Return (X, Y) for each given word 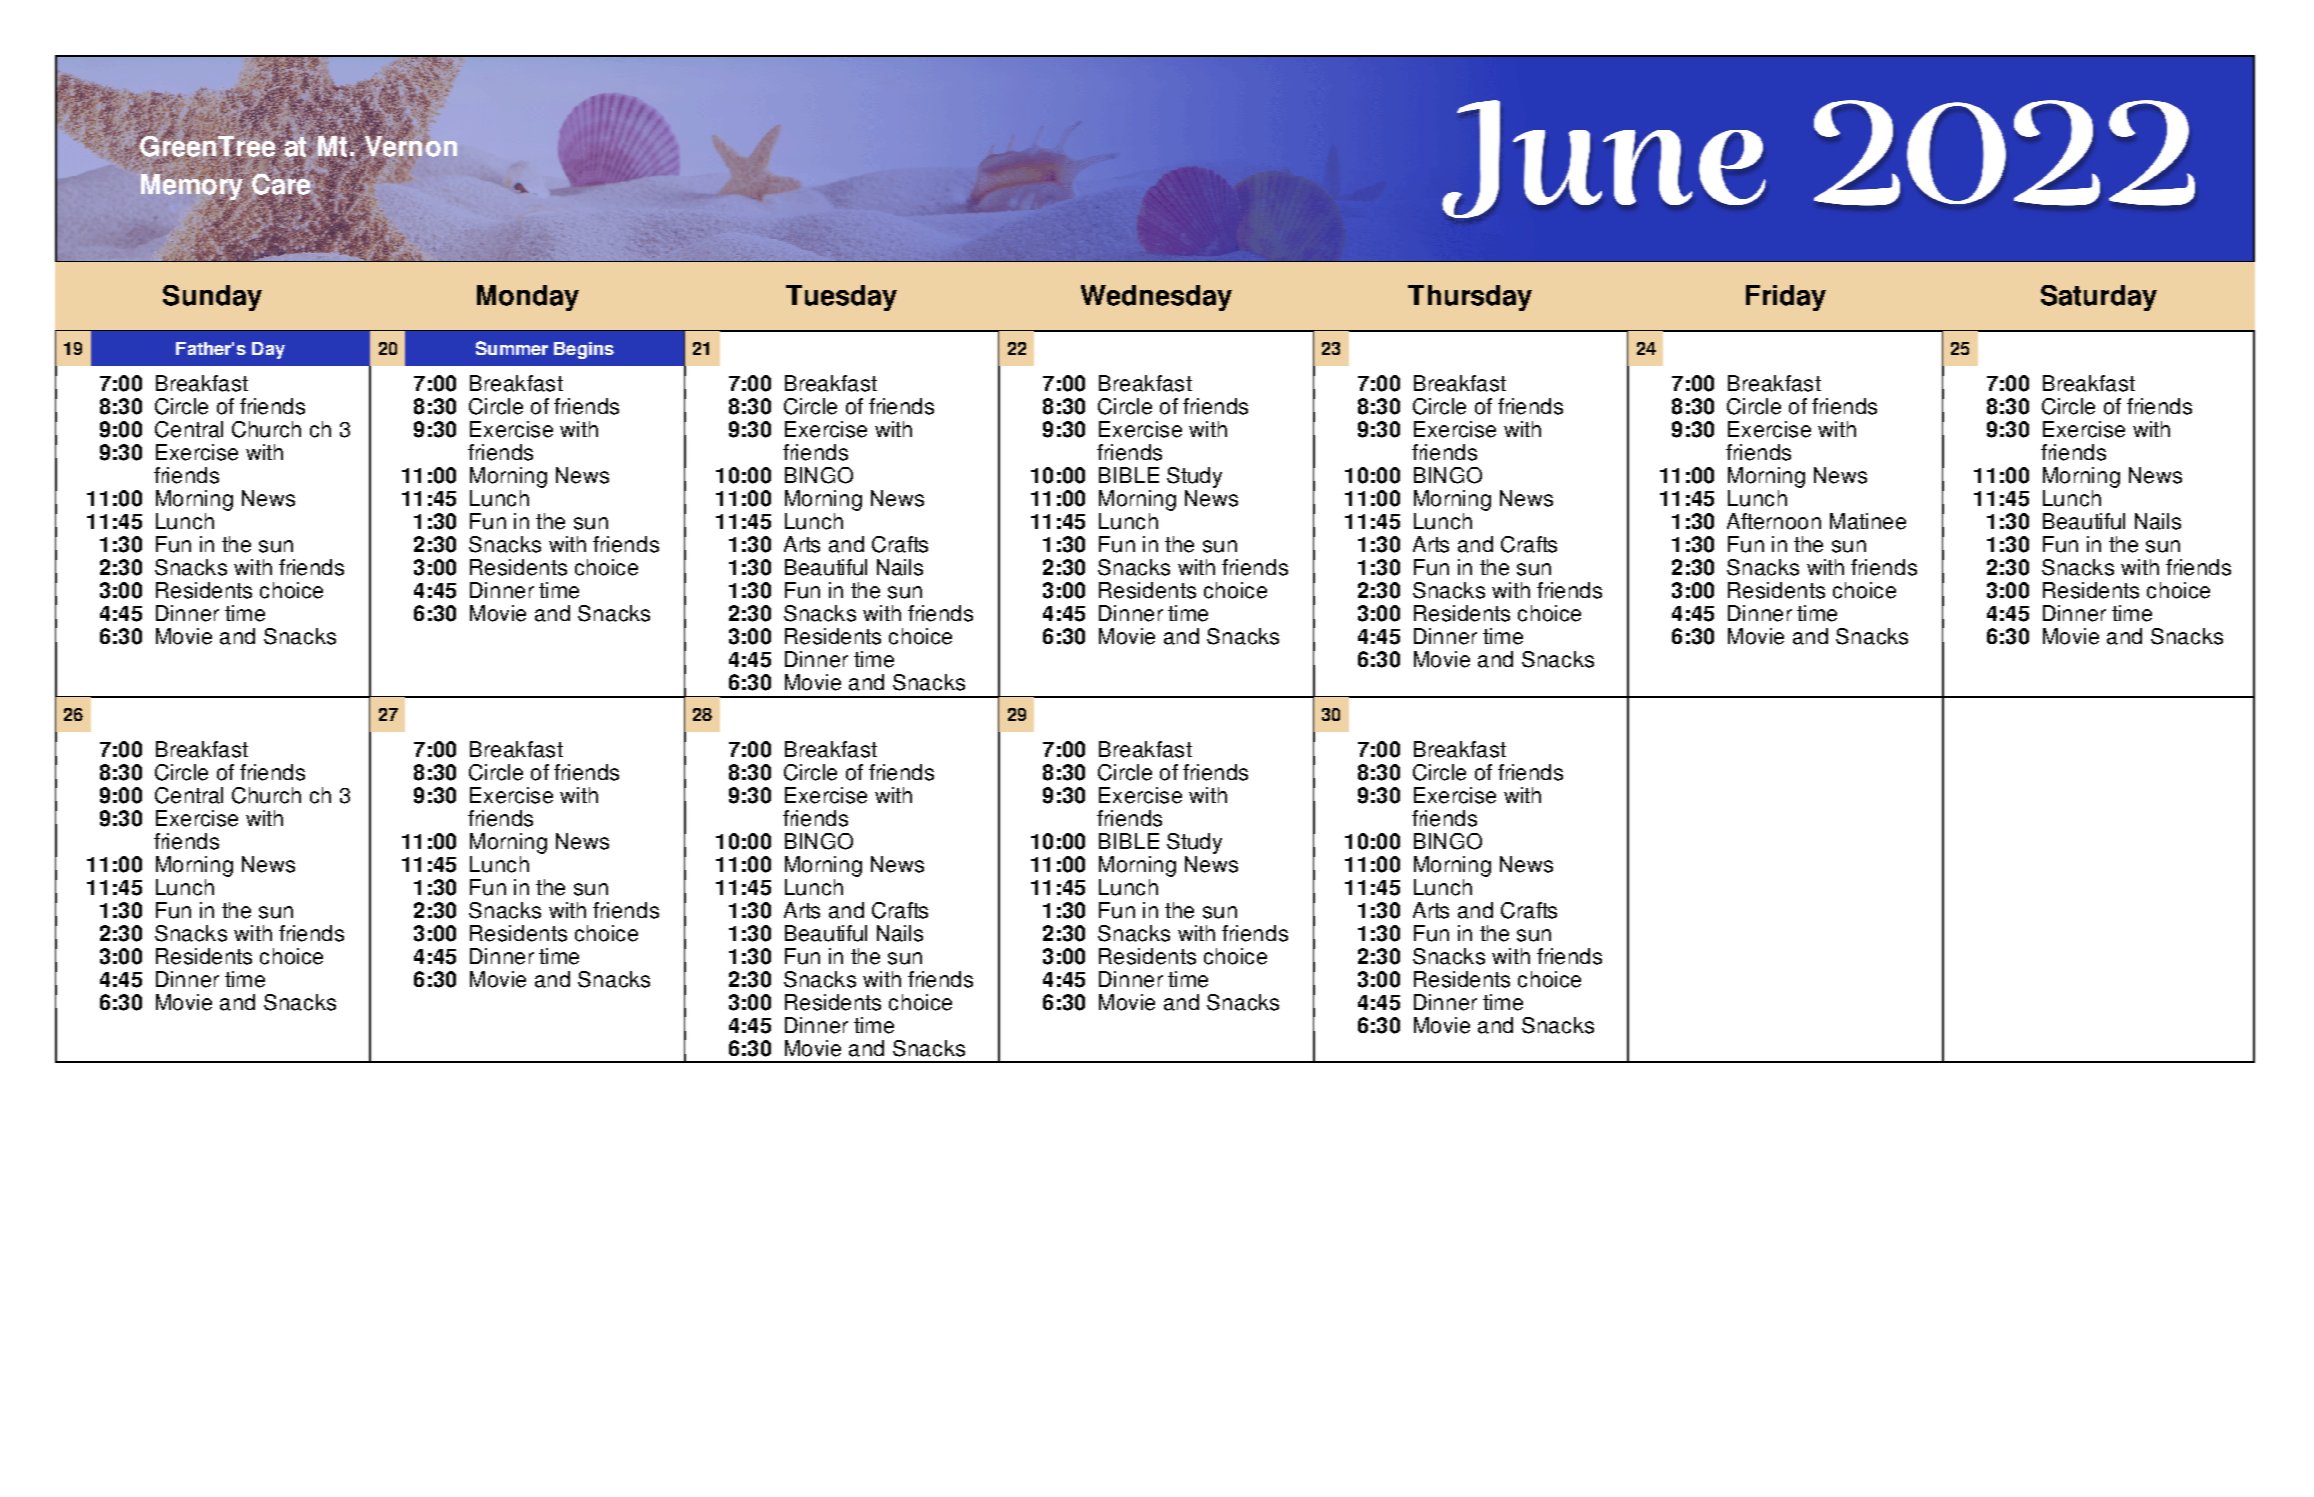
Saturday (2099, 298)
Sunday (212, 298)
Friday (1786, 298)
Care (281, 184)
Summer (512, 348)
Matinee (1868, 521)
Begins (584, 350)
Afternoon (1774, 521)
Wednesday (1156, 298)
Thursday (1470, 298)
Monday (528, 298)
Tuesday (841, 298)
